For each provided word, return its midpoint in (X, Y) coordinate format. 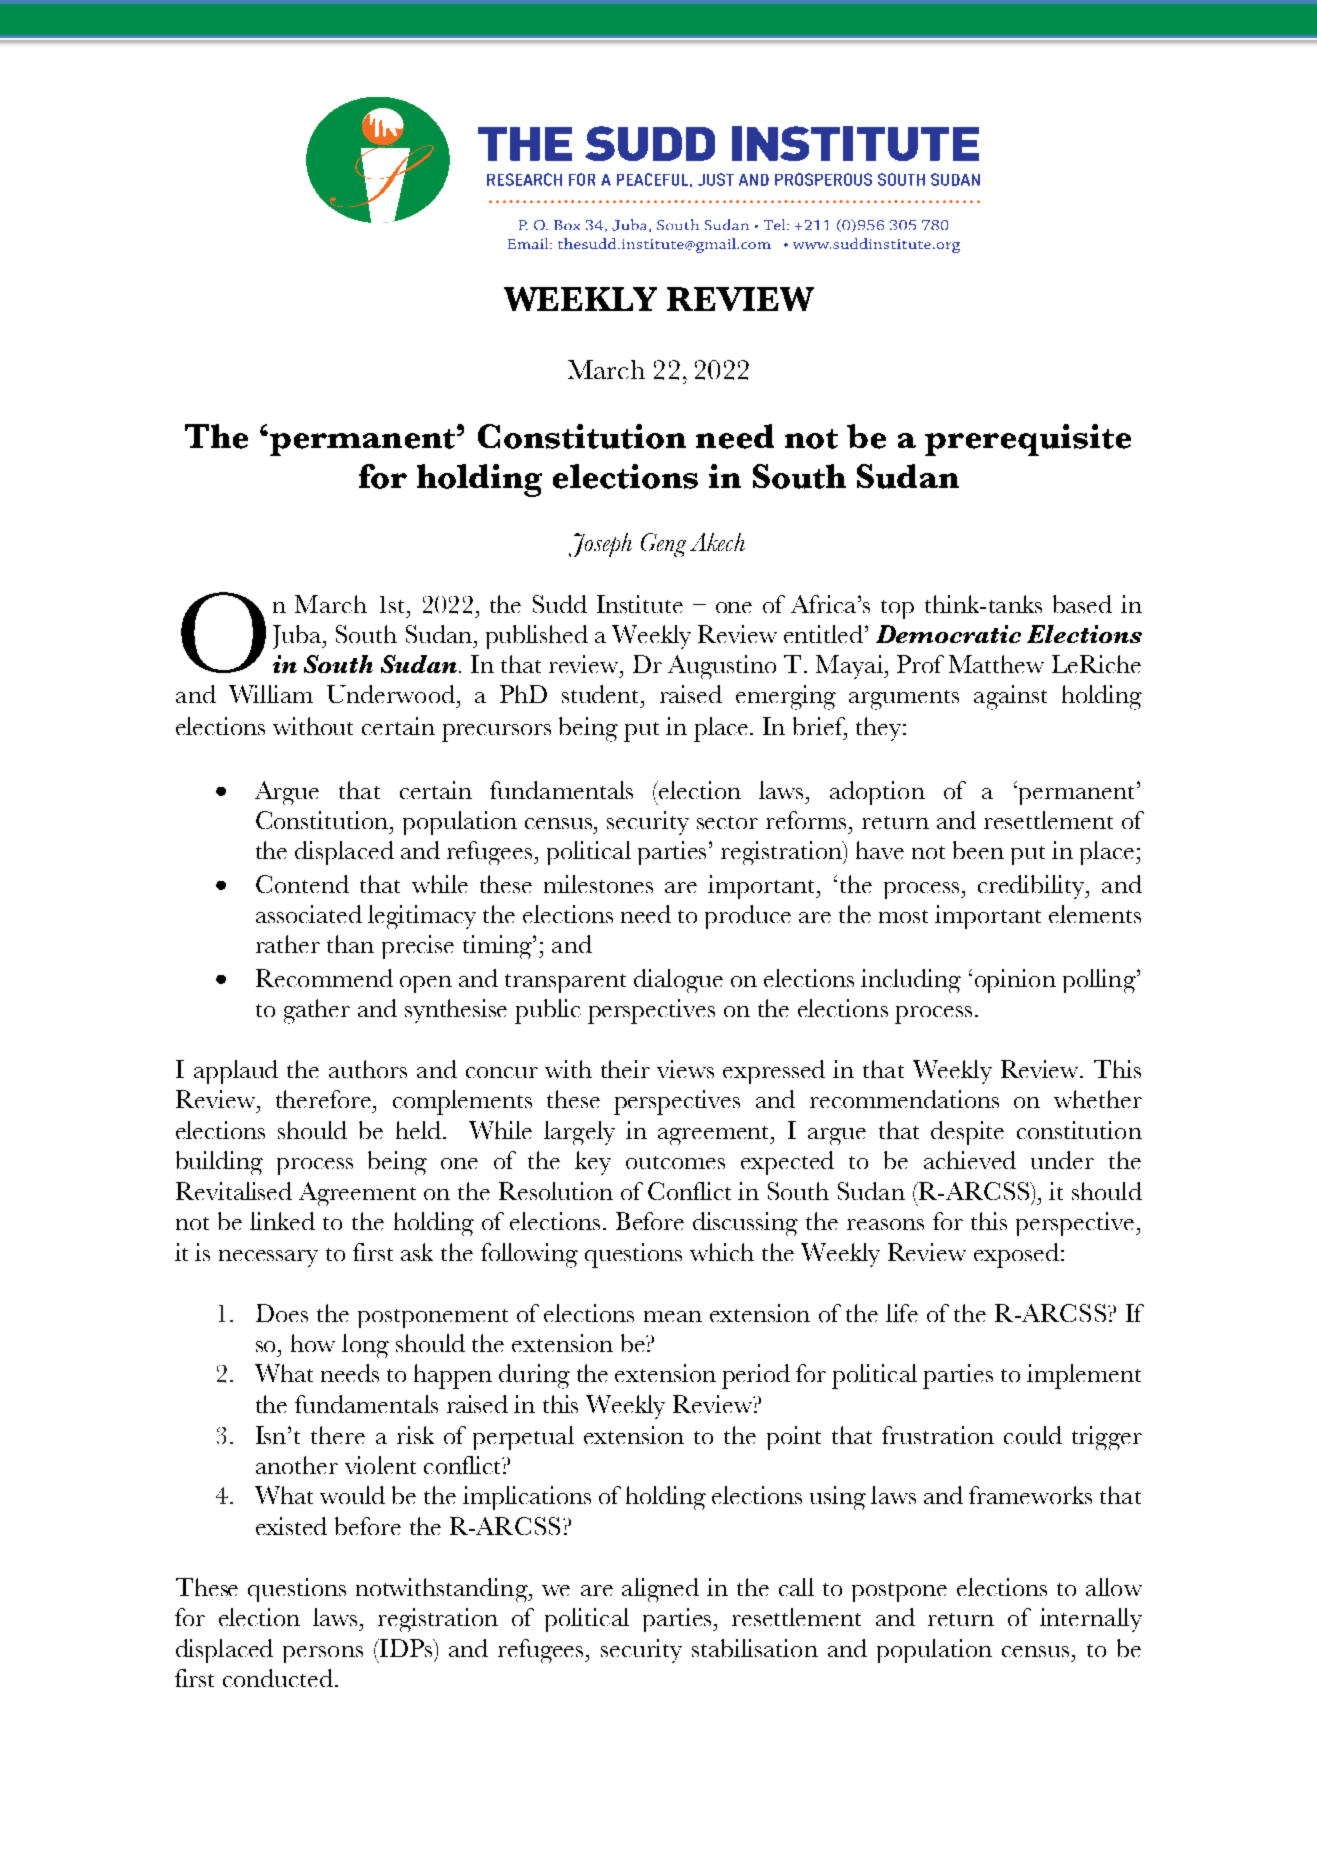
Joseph (600, 545)
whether (1098, 1099)
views (685, 1069)
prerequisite (1028, 440)
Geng (663, 545)
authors (368, 1069)
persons (323, 1654)
